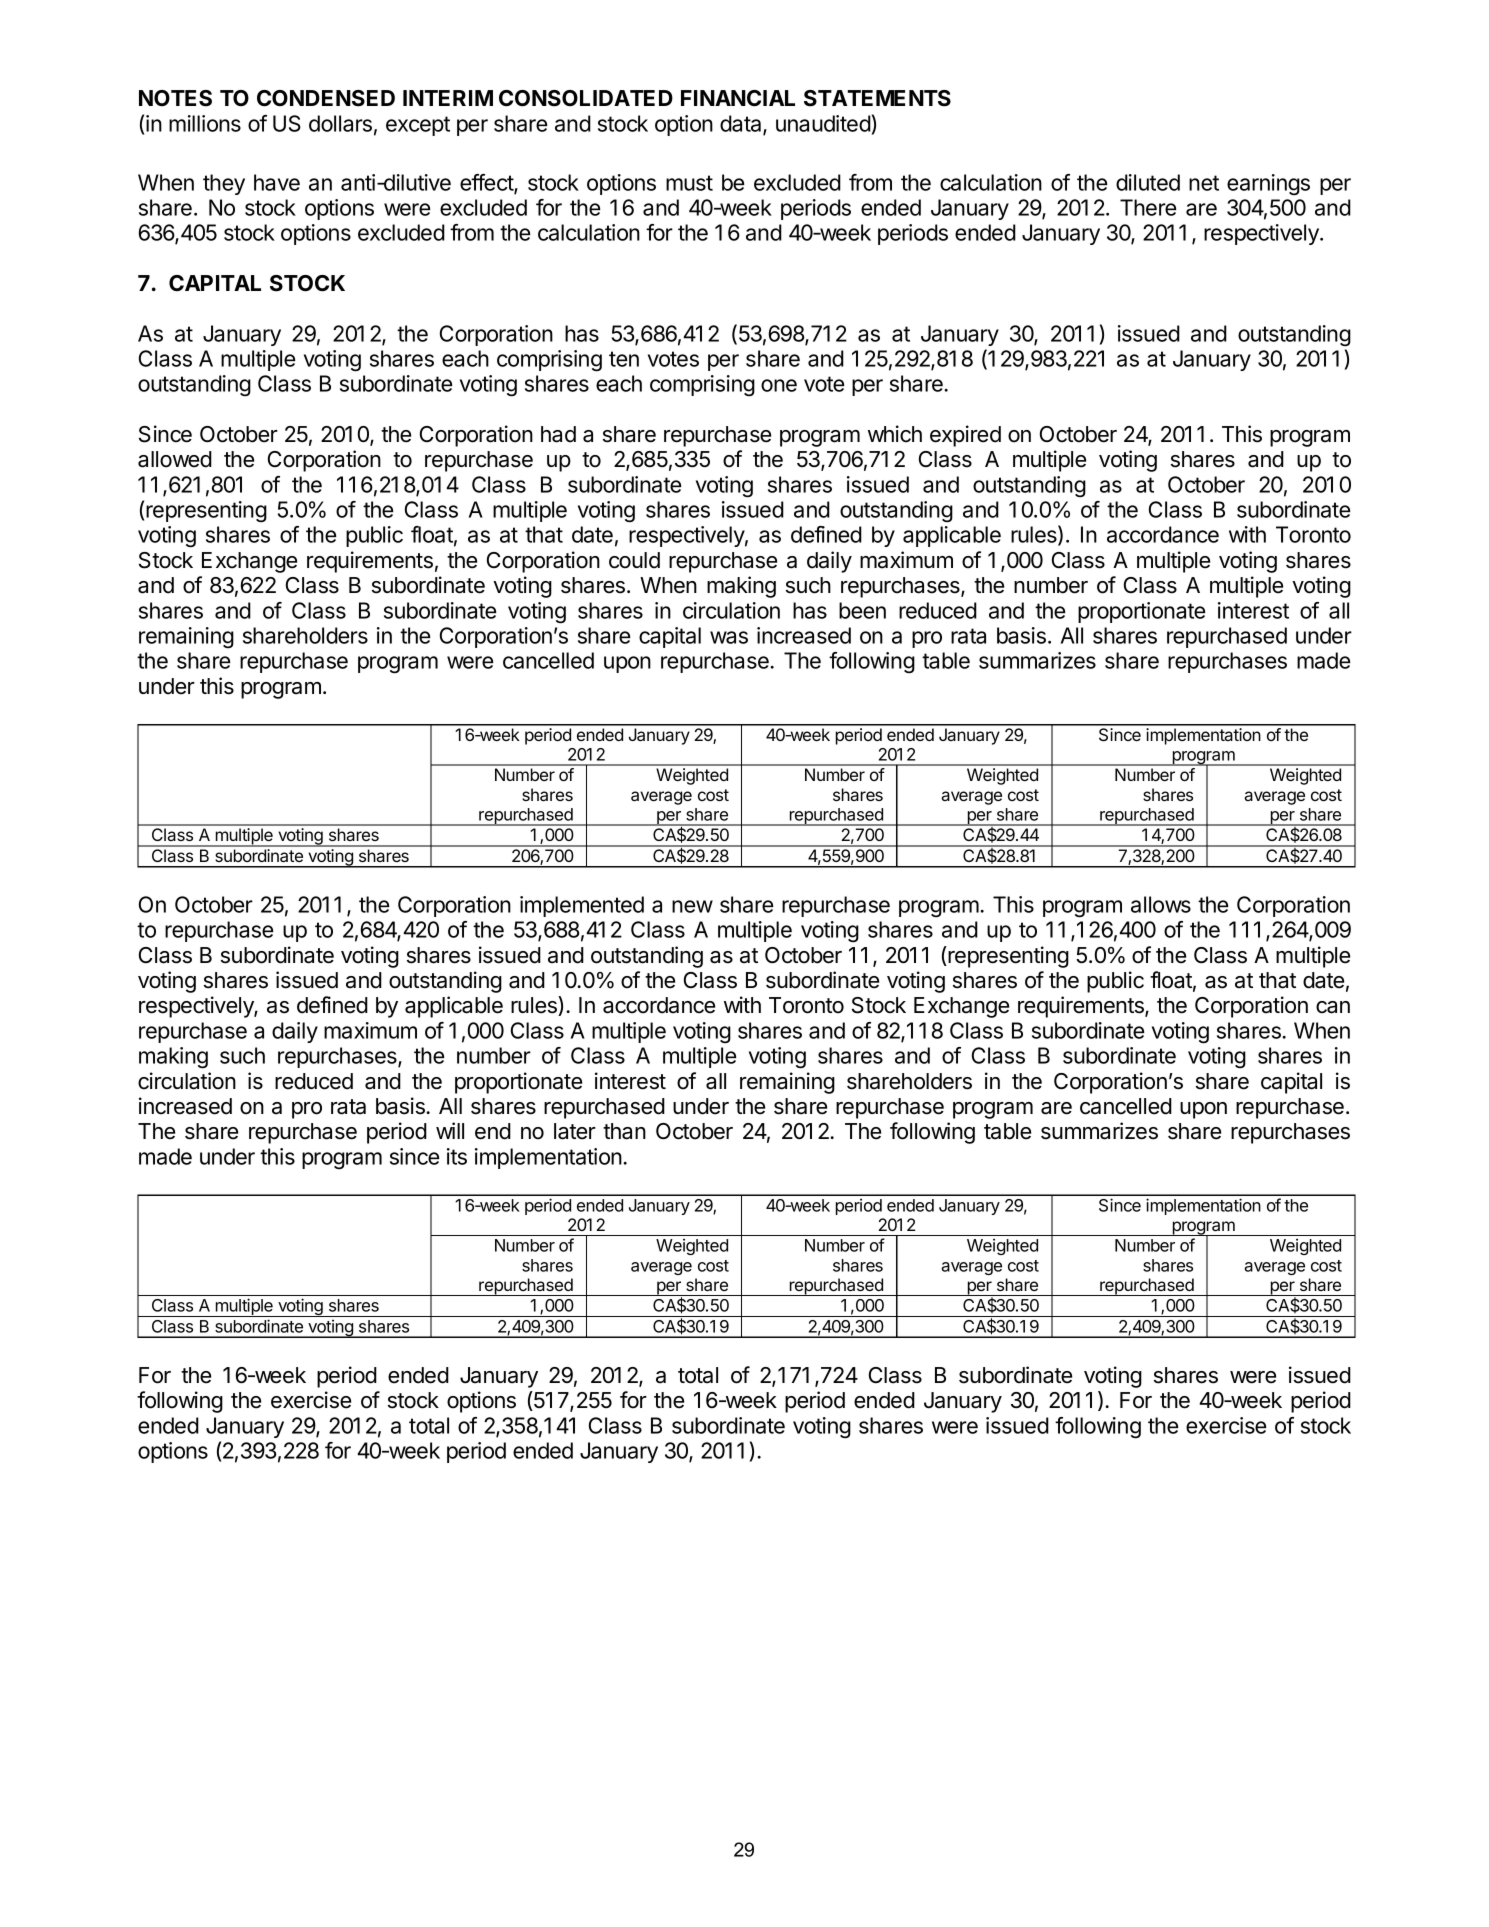 This screenshot has width=1489, height=1927. I want to click on than, so click(624, 1131).
